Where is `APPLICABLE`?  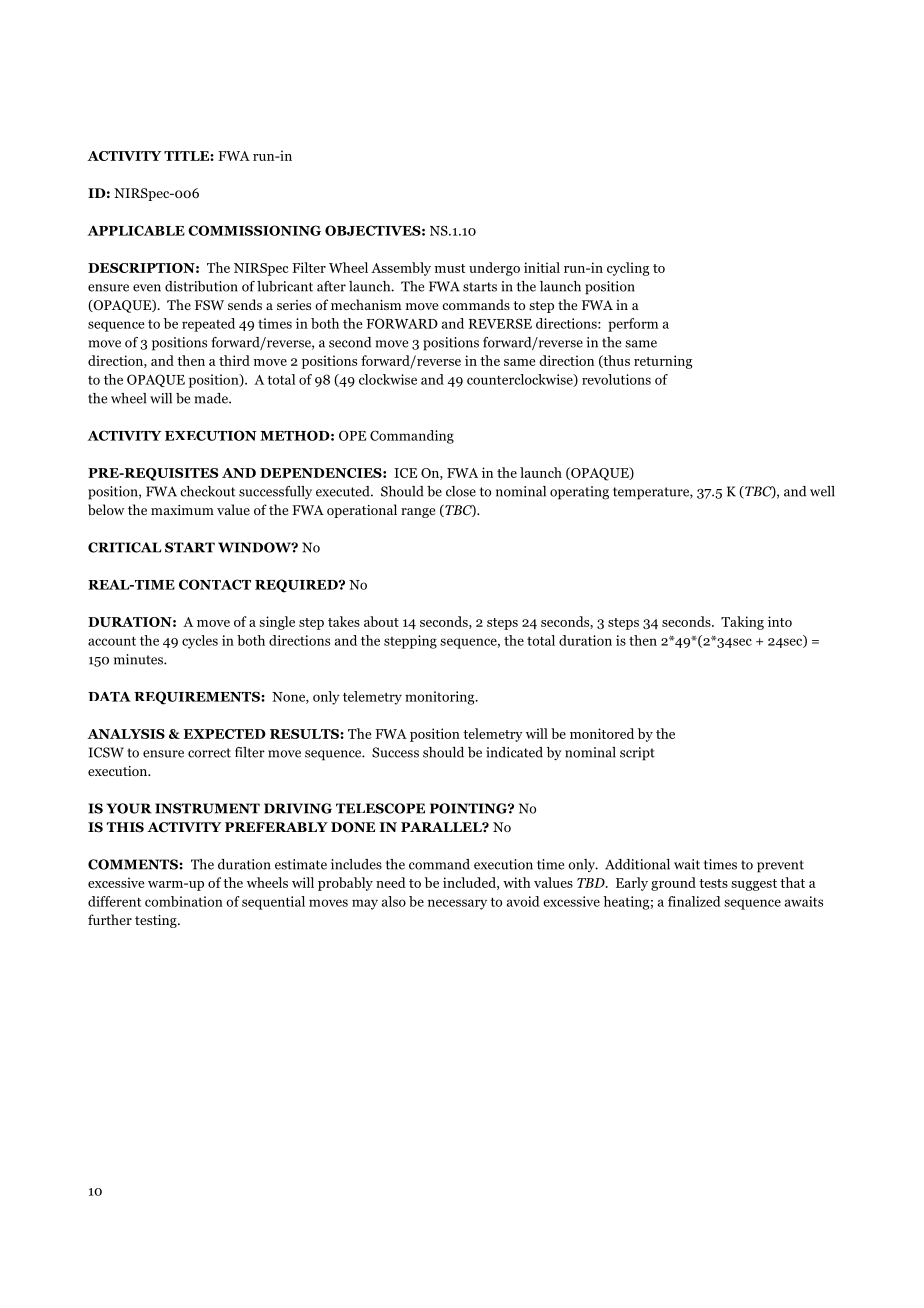 APPLICABLE is located at coordinates (136, 230).
